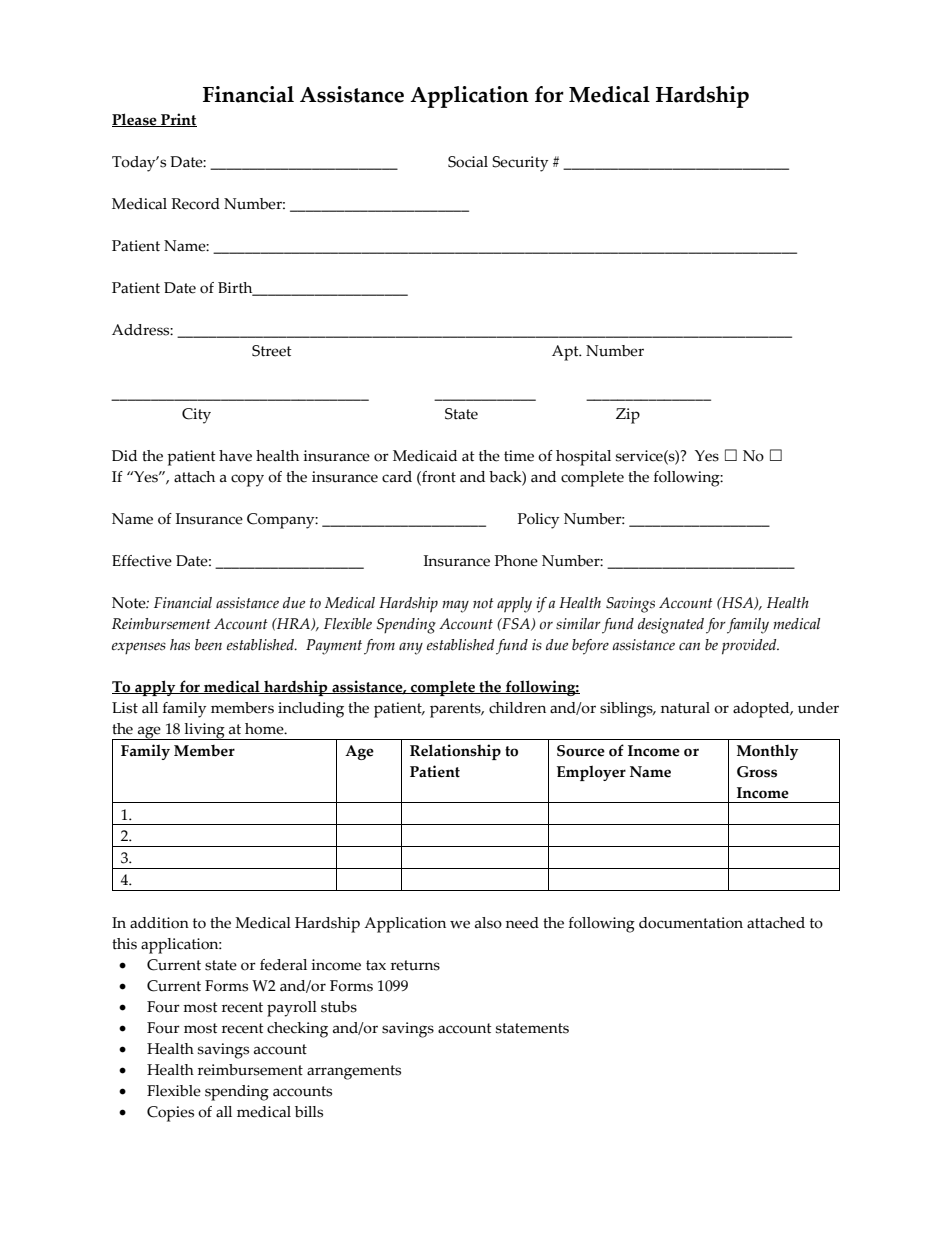 This screenshot has height=1233, width=952. Describe the element at coordinates (159, 923) in the screenshot. I see `addition` at that location.
